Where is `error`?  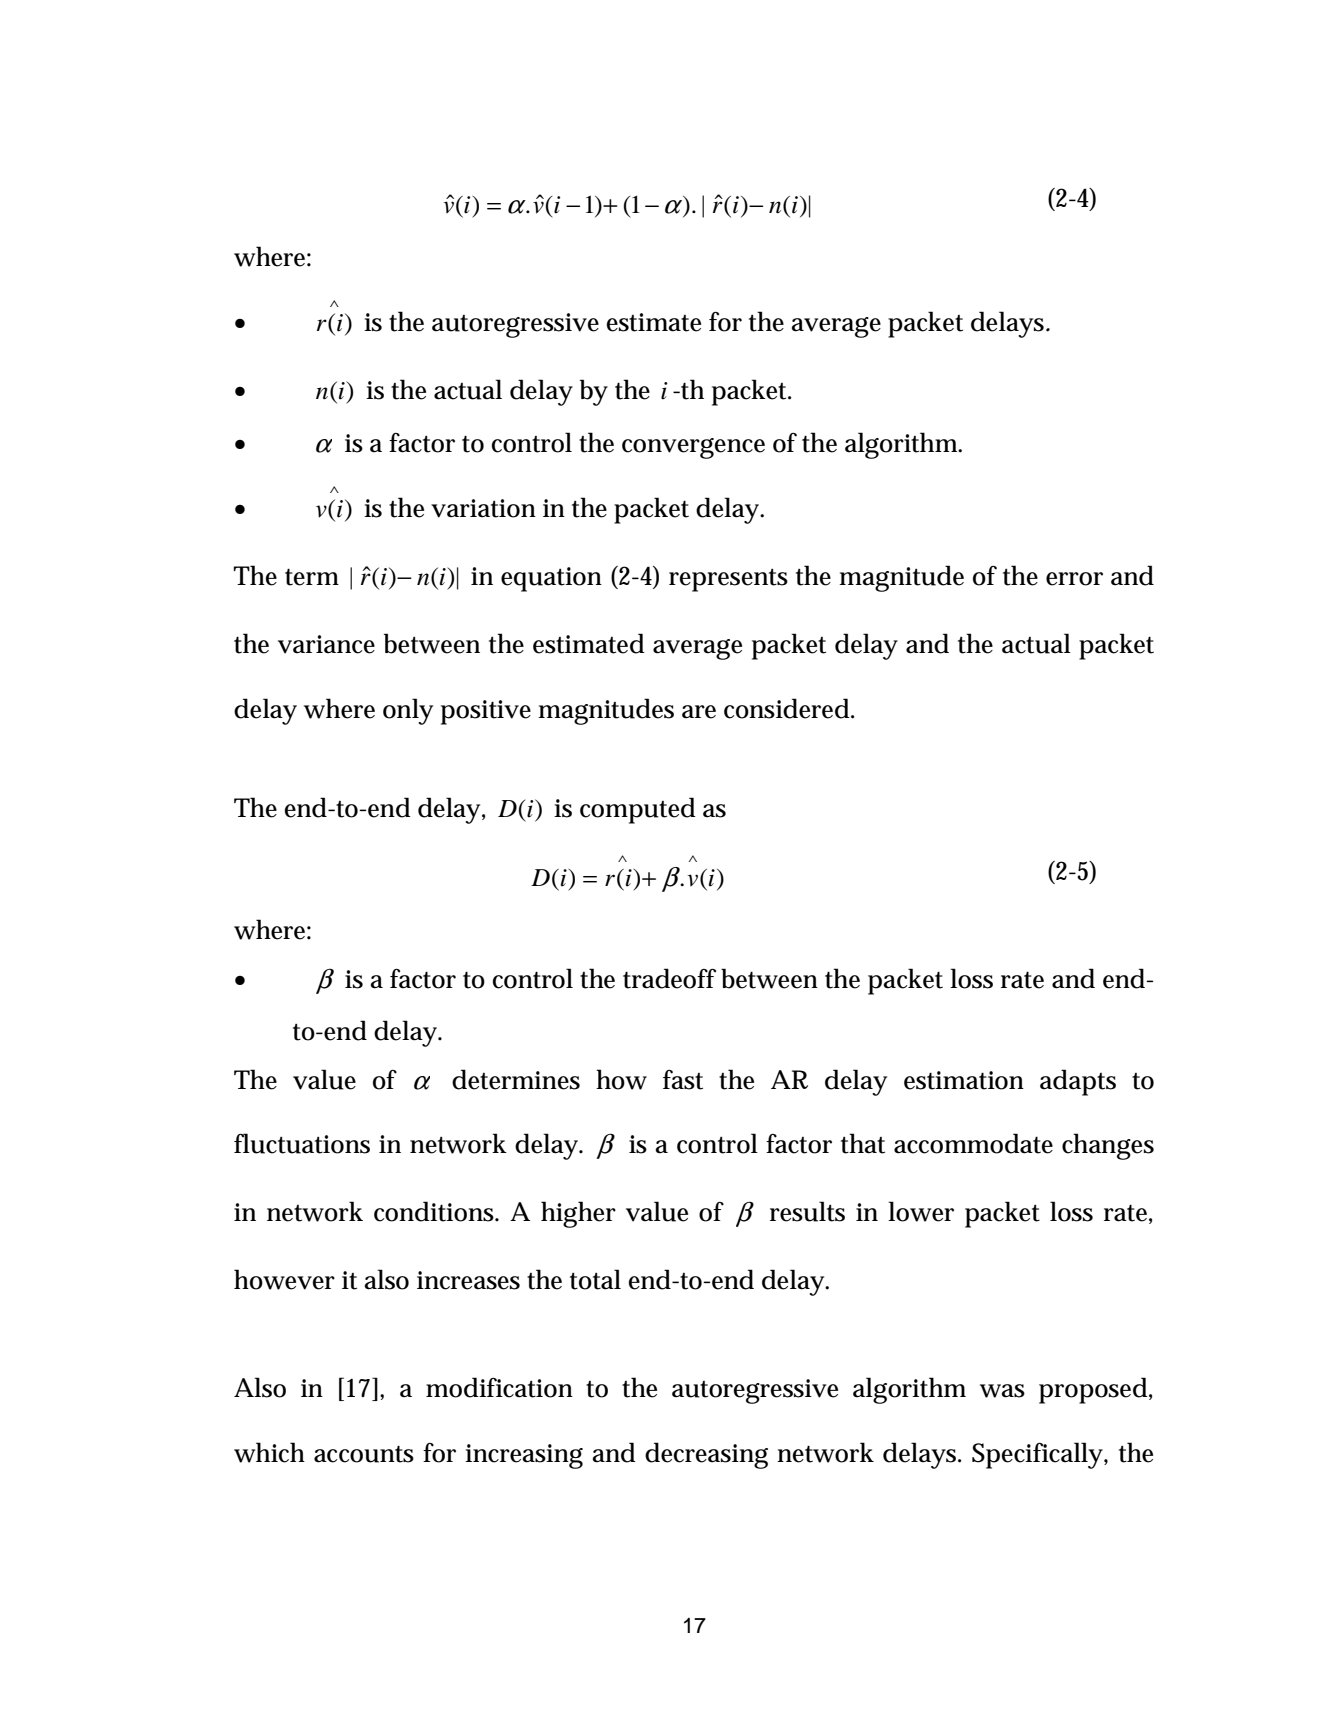
error is located at coordinates (1074, 579).
